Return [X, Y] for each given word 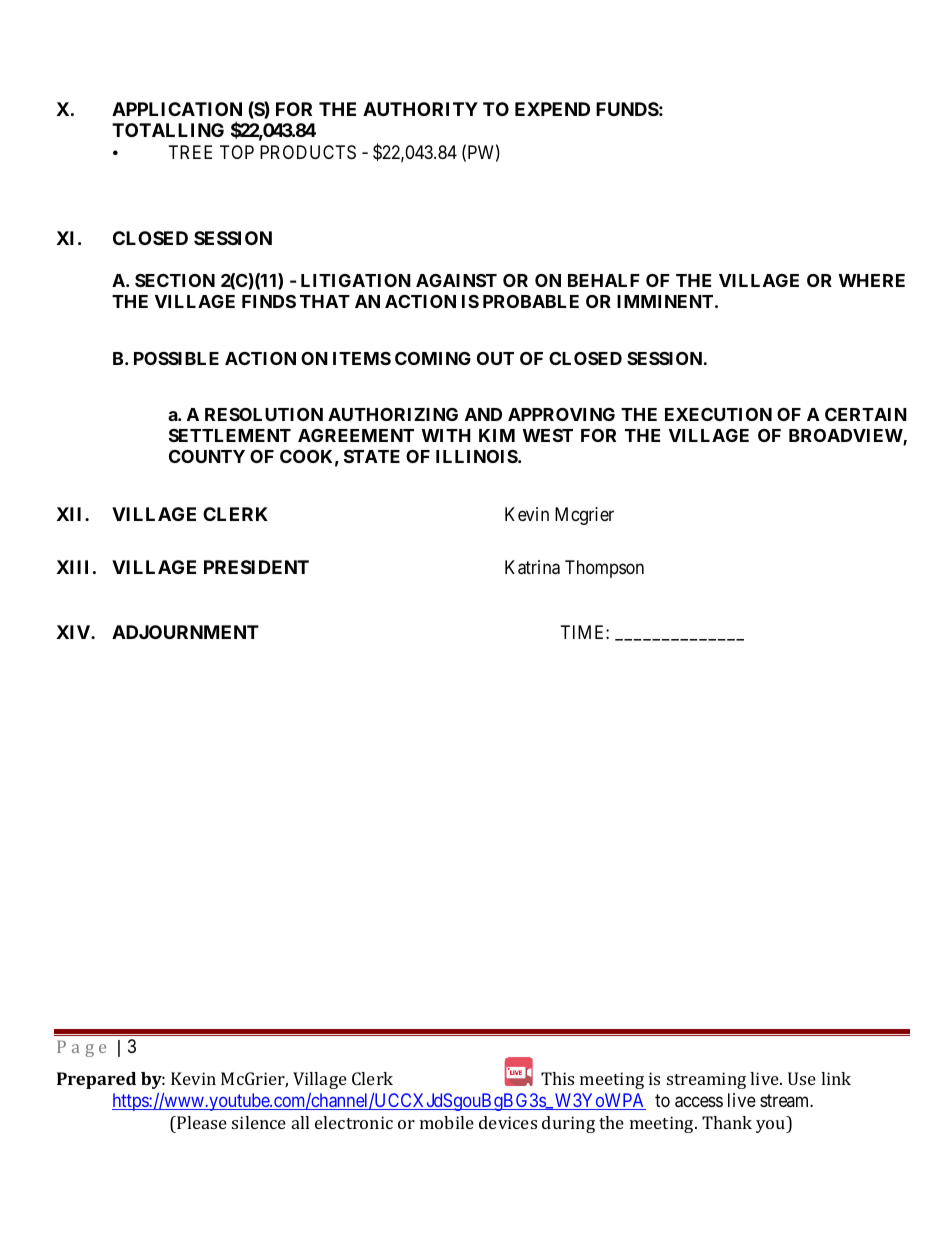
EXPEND [552, 109]
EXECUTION [718, 414]
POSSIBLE [176, 358]
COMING [433, 358]
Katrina [532, 567]
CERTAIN [866, 414]
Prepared [96, 1080]
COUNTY [207, 456]
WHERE [872, 280]
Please [201, 1122]
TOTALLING [168, 130]
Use [802, 1078]
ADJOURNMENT [185, 632]
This [557, 1078]
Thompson [604, 569]
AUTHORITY [420, 109]
